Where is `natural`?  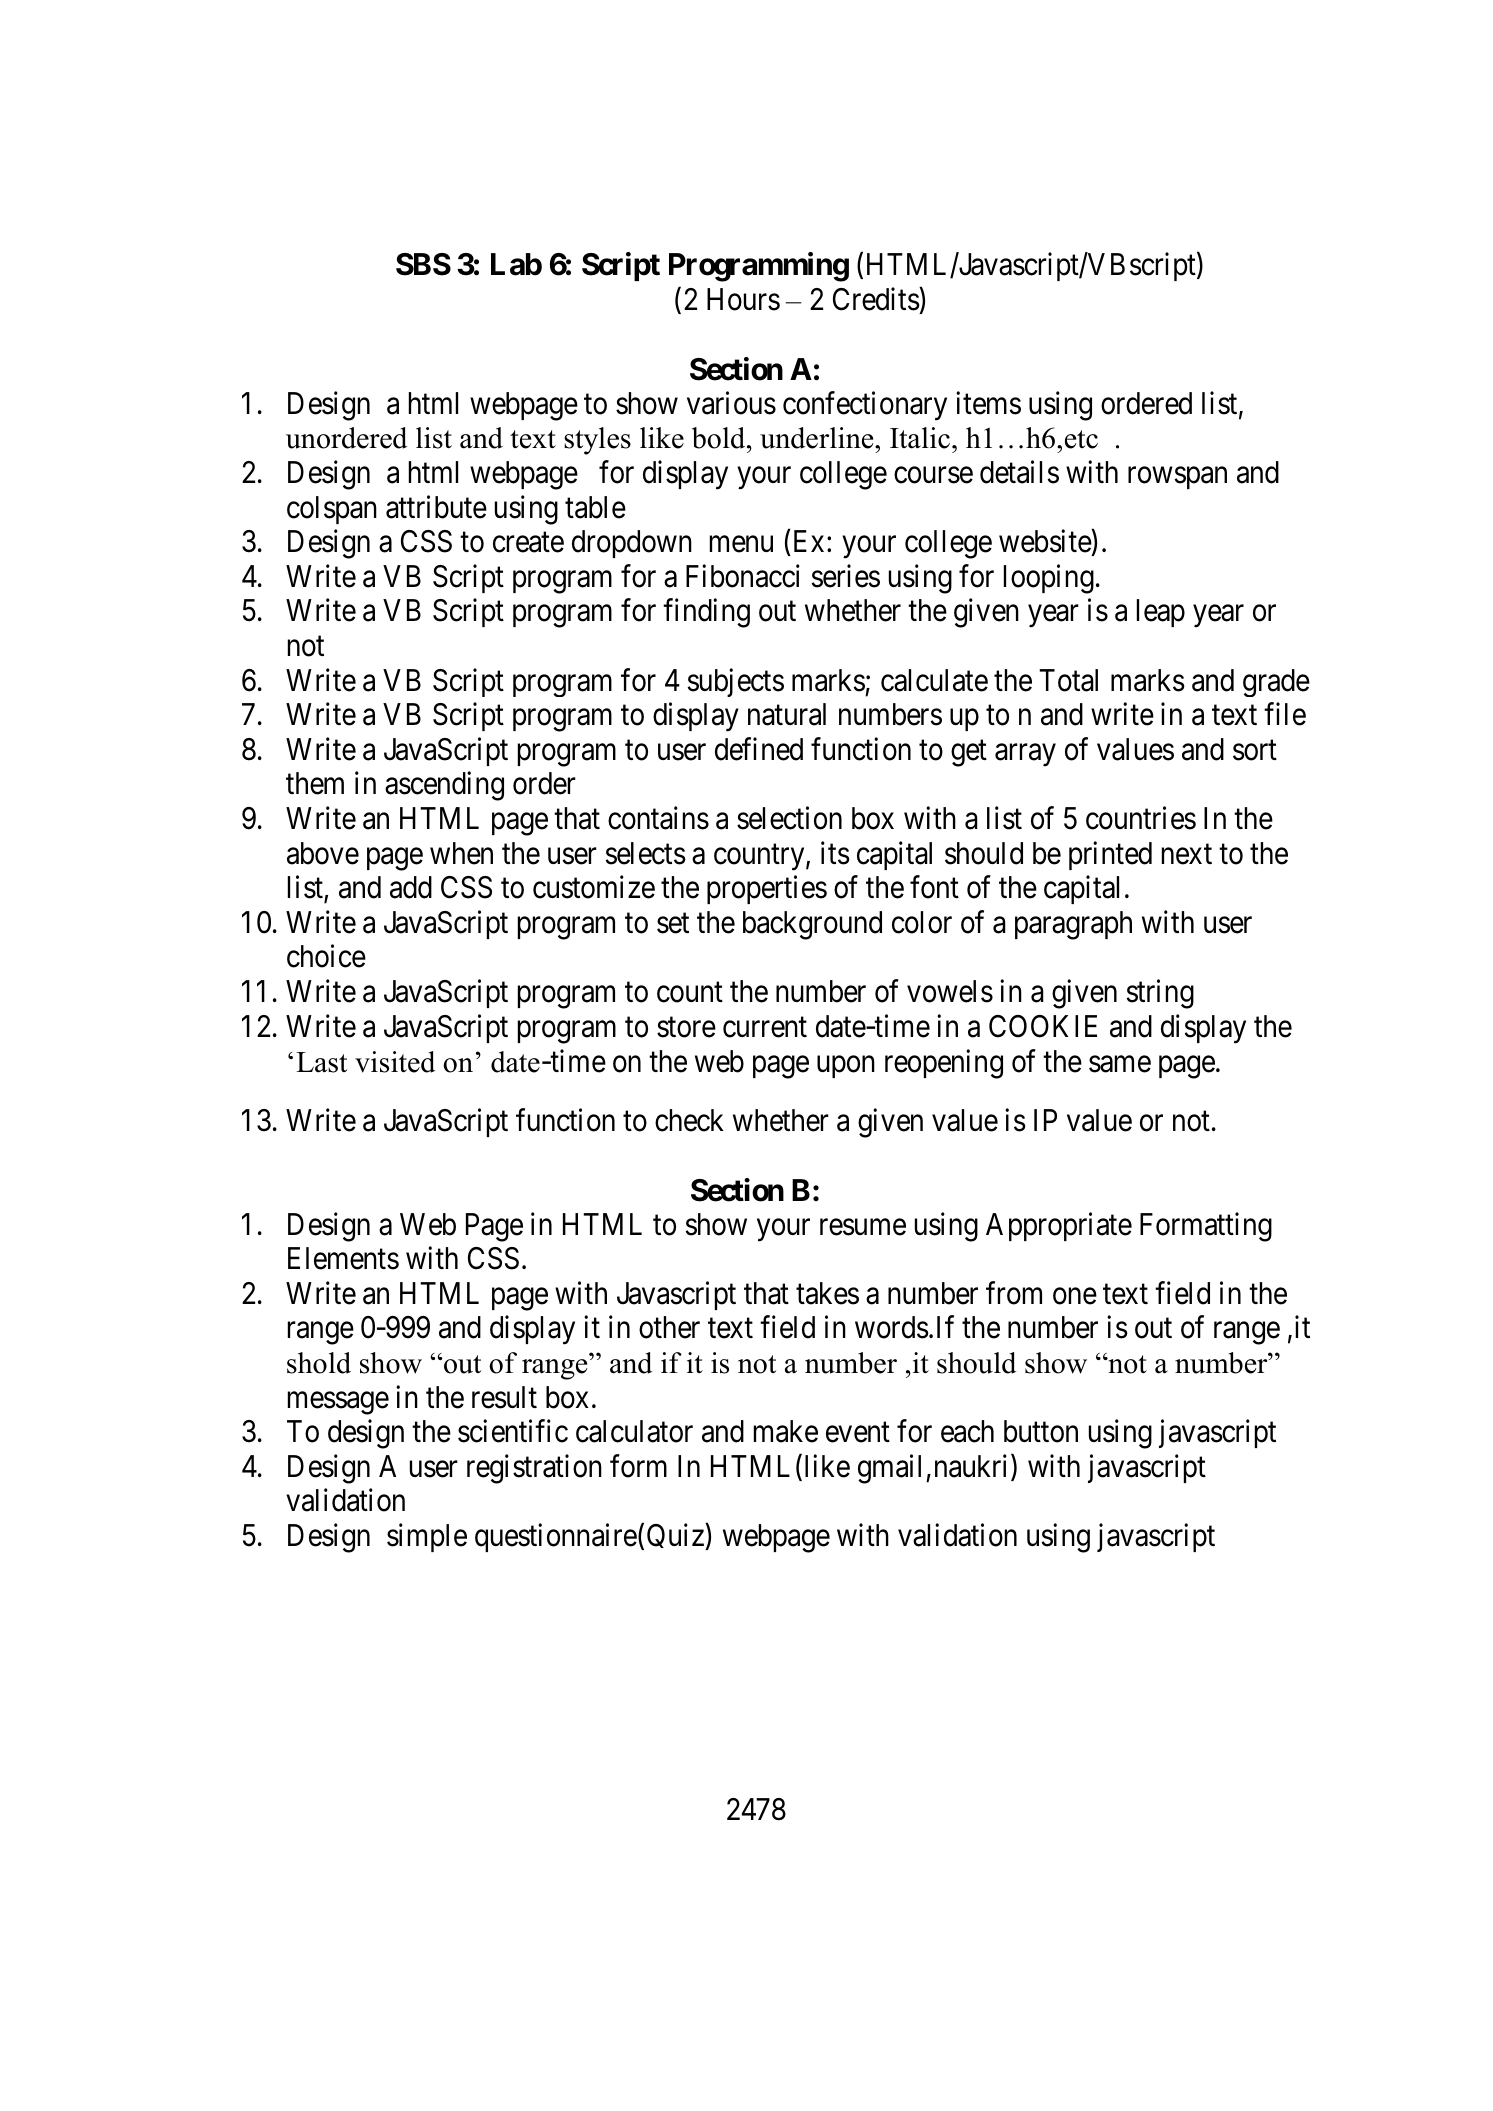
natural is located at coordinates (787, 714).
